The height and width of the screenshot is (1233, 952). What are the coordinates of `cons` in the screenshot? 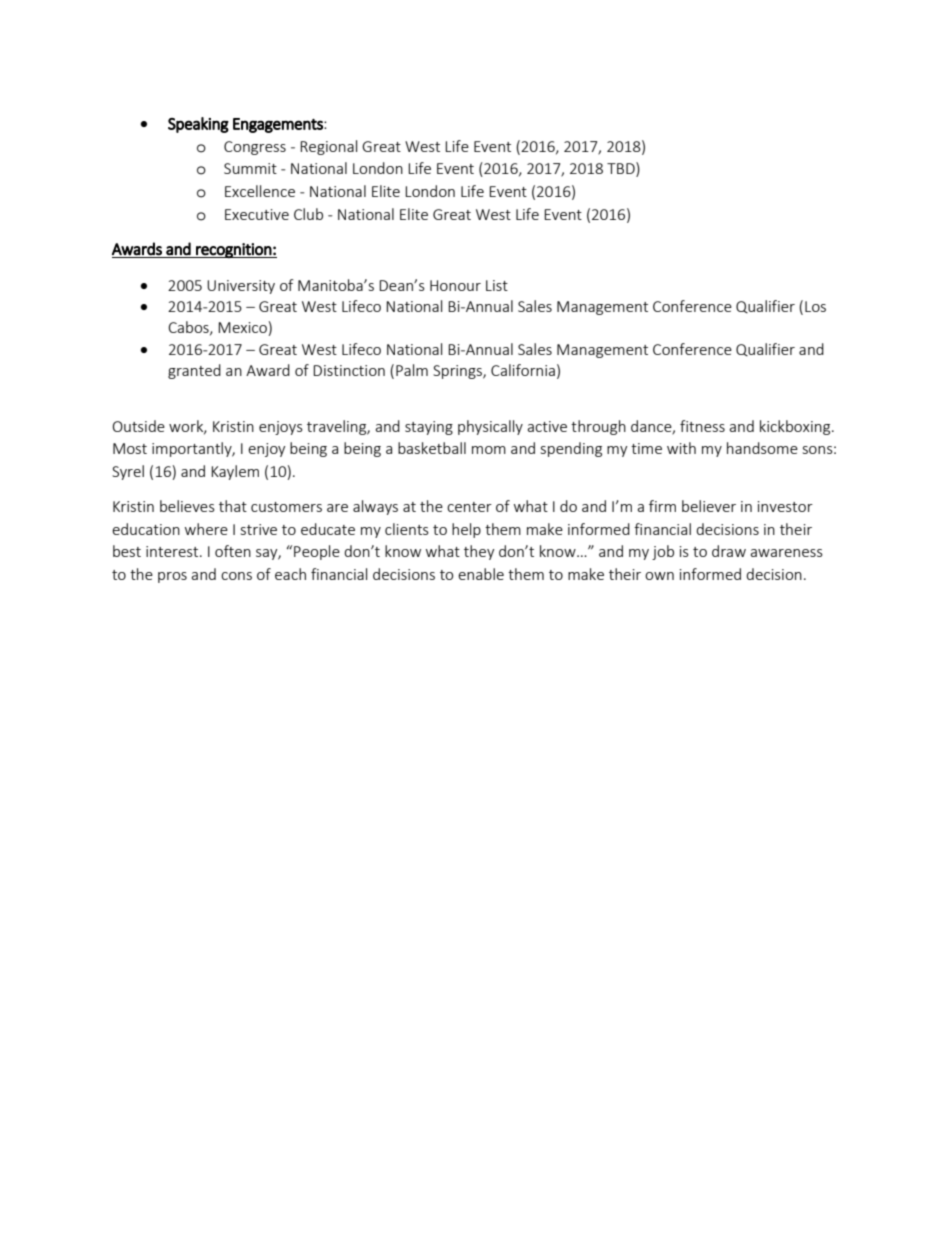 It's located at (236, 576).
